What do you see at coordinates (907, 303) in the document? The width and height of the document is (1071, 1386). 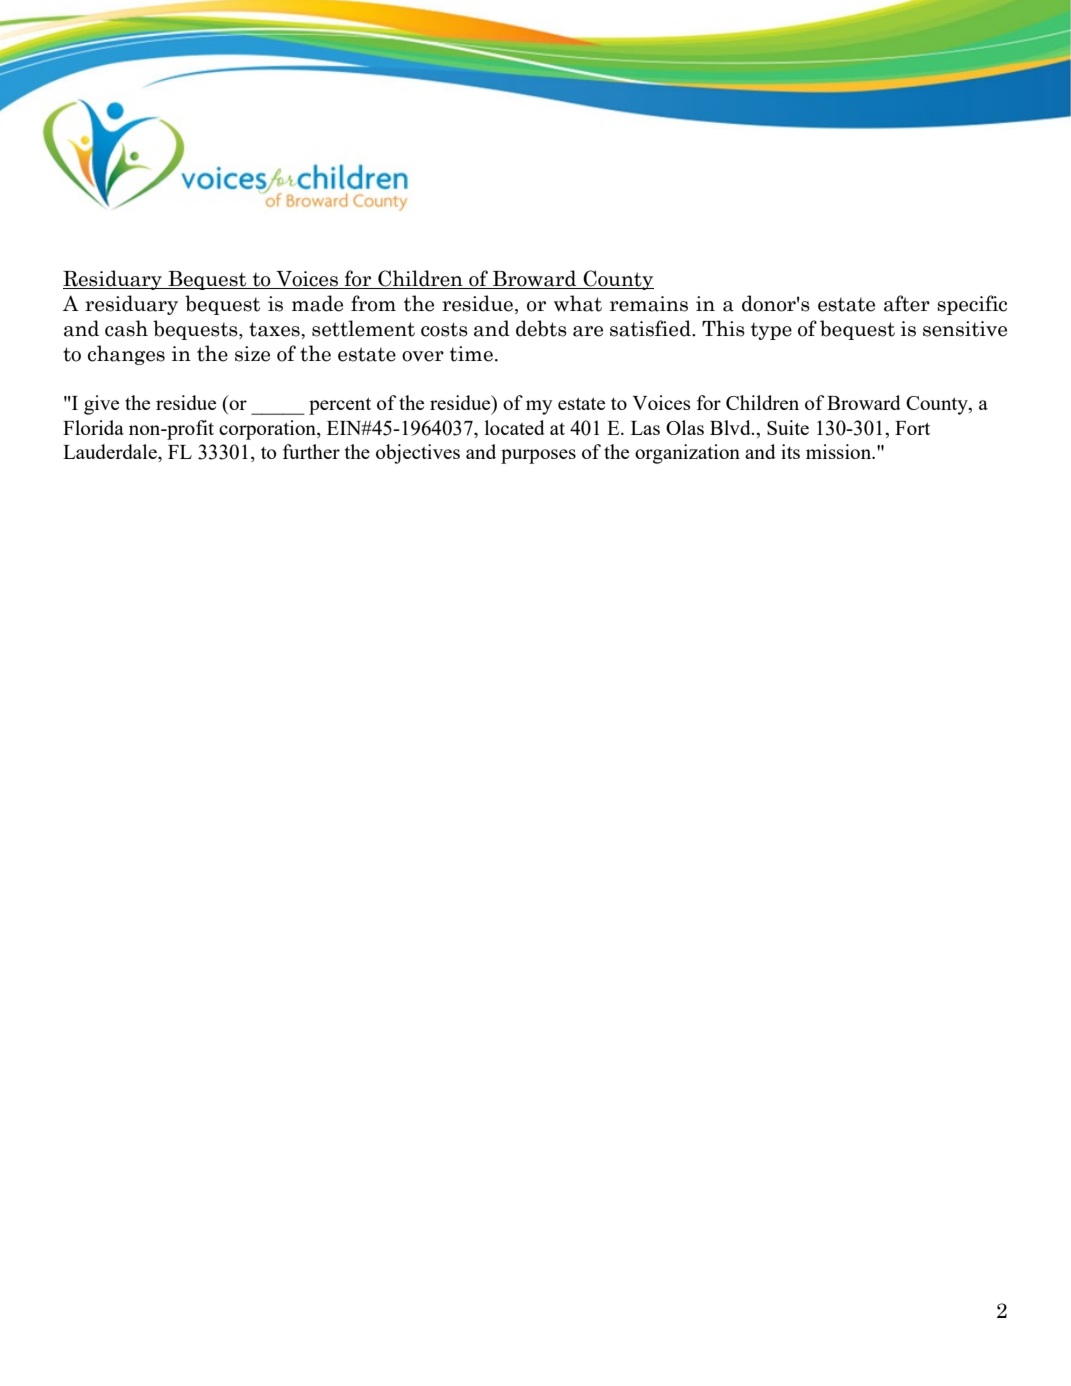 I see `after` at bounding box center [907, 303].
